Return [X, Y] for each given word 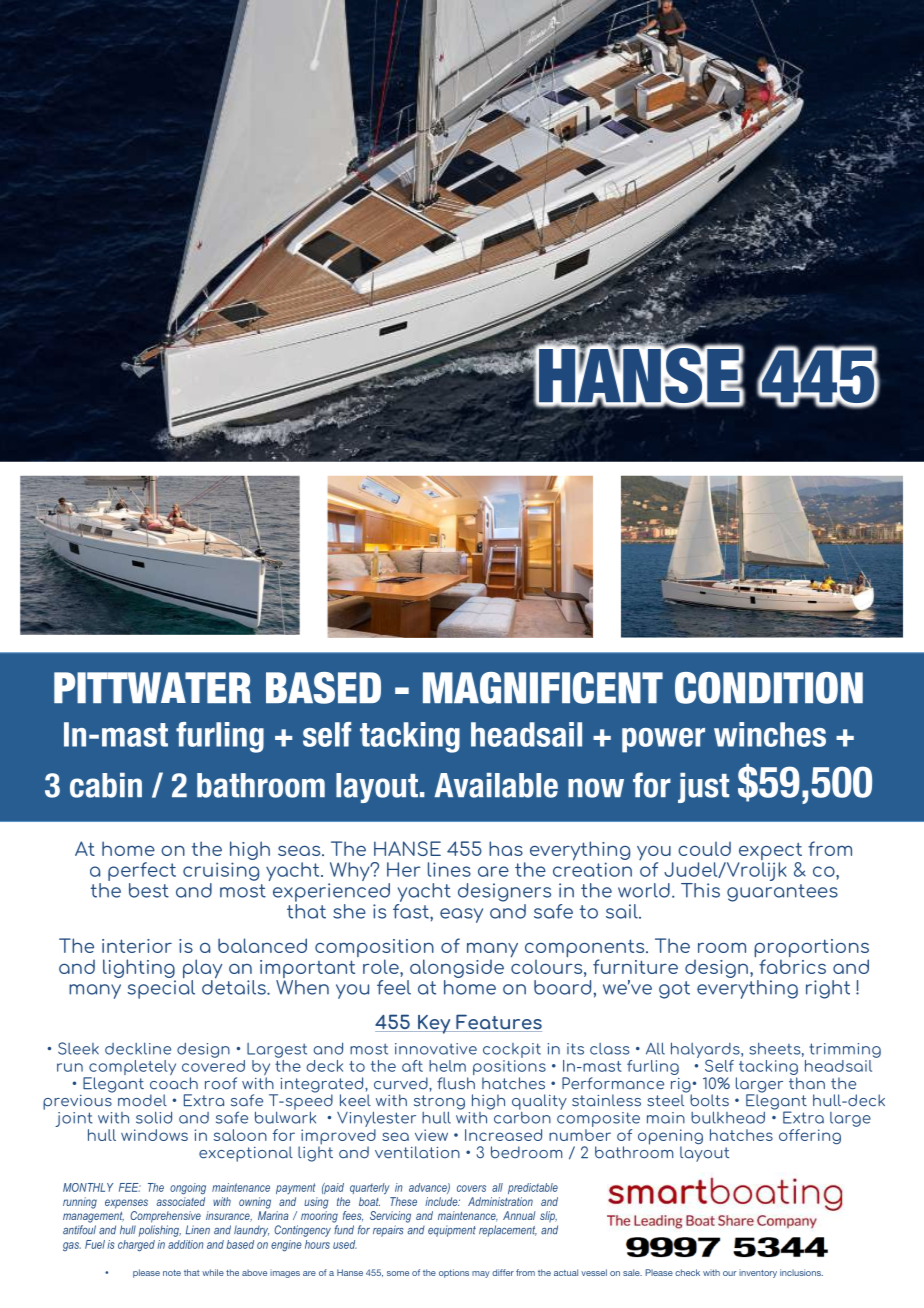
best [149, 890]
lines [449, 869]
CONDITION [769, 688]
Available [496, 785]
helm [447, 1066]
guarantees [782, 893]
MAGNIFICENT [543, 688]
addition [186, 1244]
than [807, 1083]
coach [174, 1083]
